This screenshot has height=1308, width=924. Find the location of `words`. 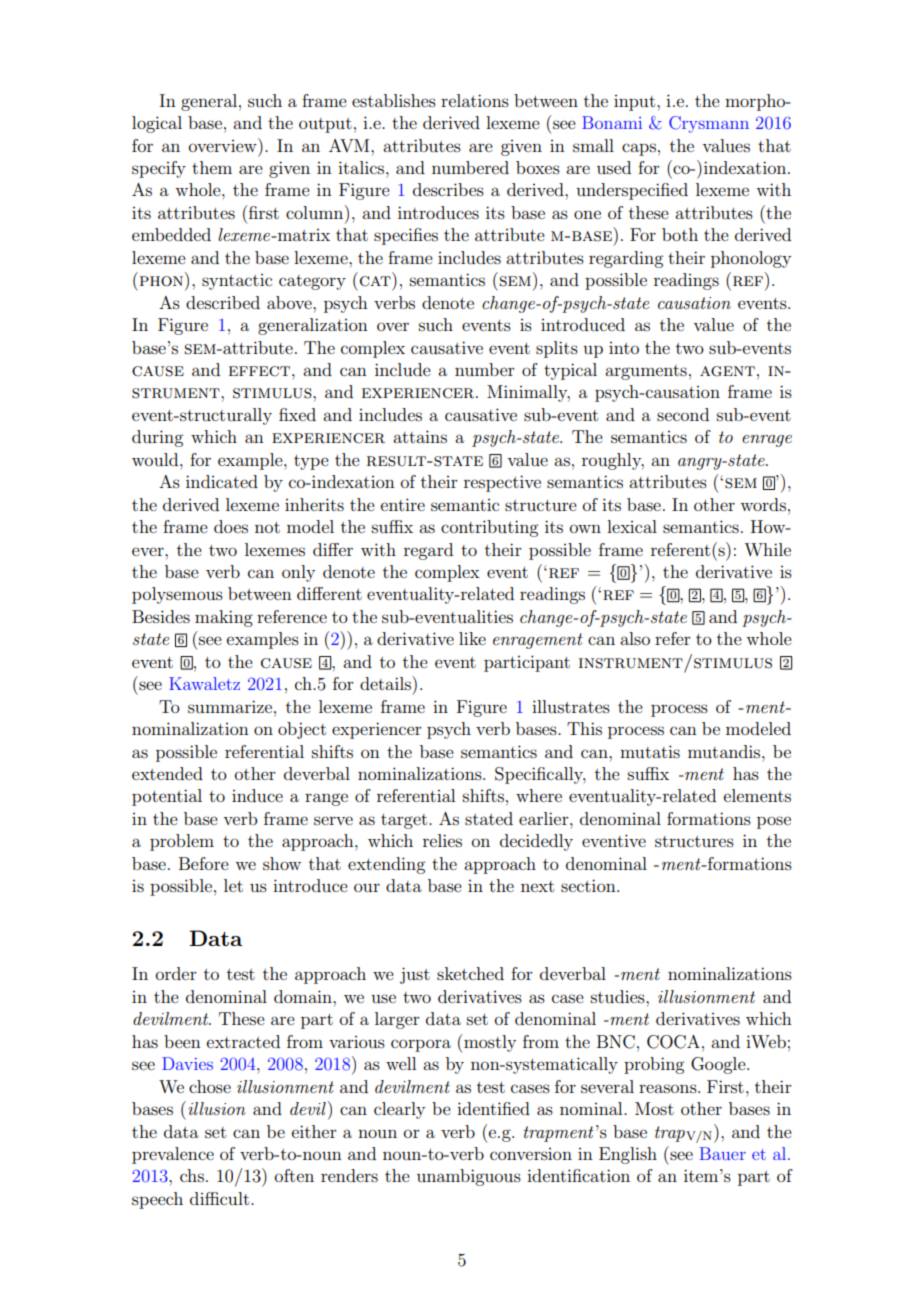

words is located at coordinates (763, 504).
